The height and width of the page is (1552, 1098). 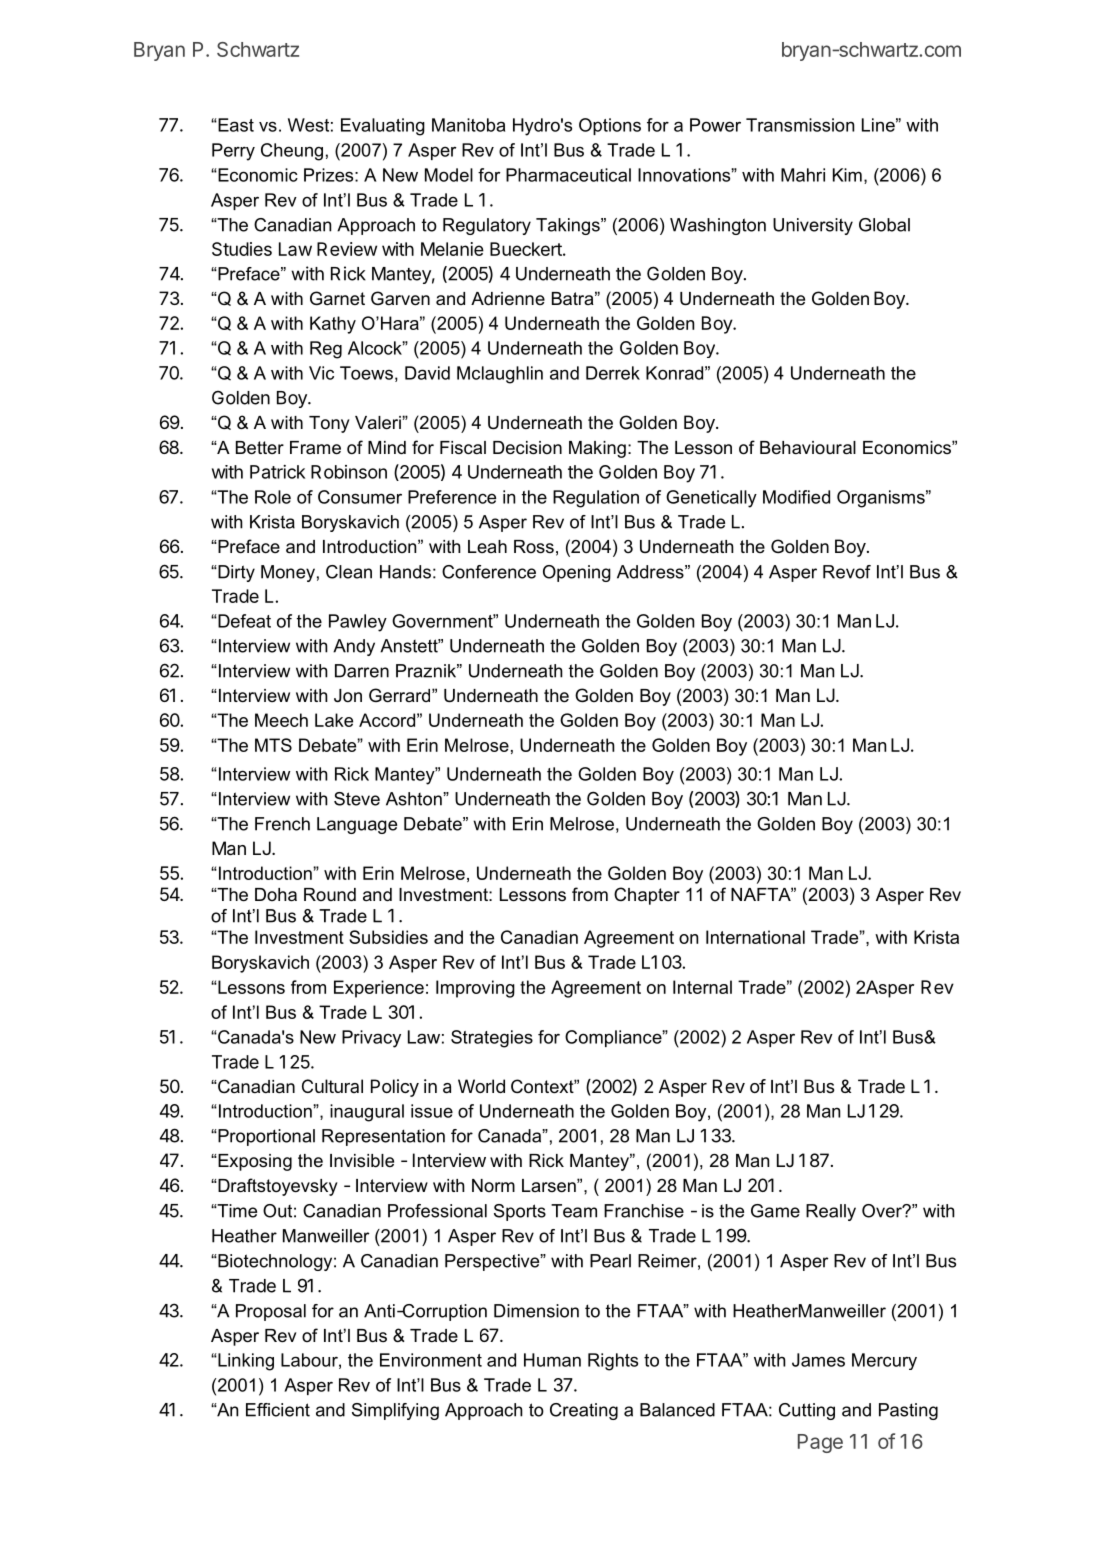 What do you see at coordinates (808, 448) in the page?
I see `Behavioural` at bounding box center [808, 448].
